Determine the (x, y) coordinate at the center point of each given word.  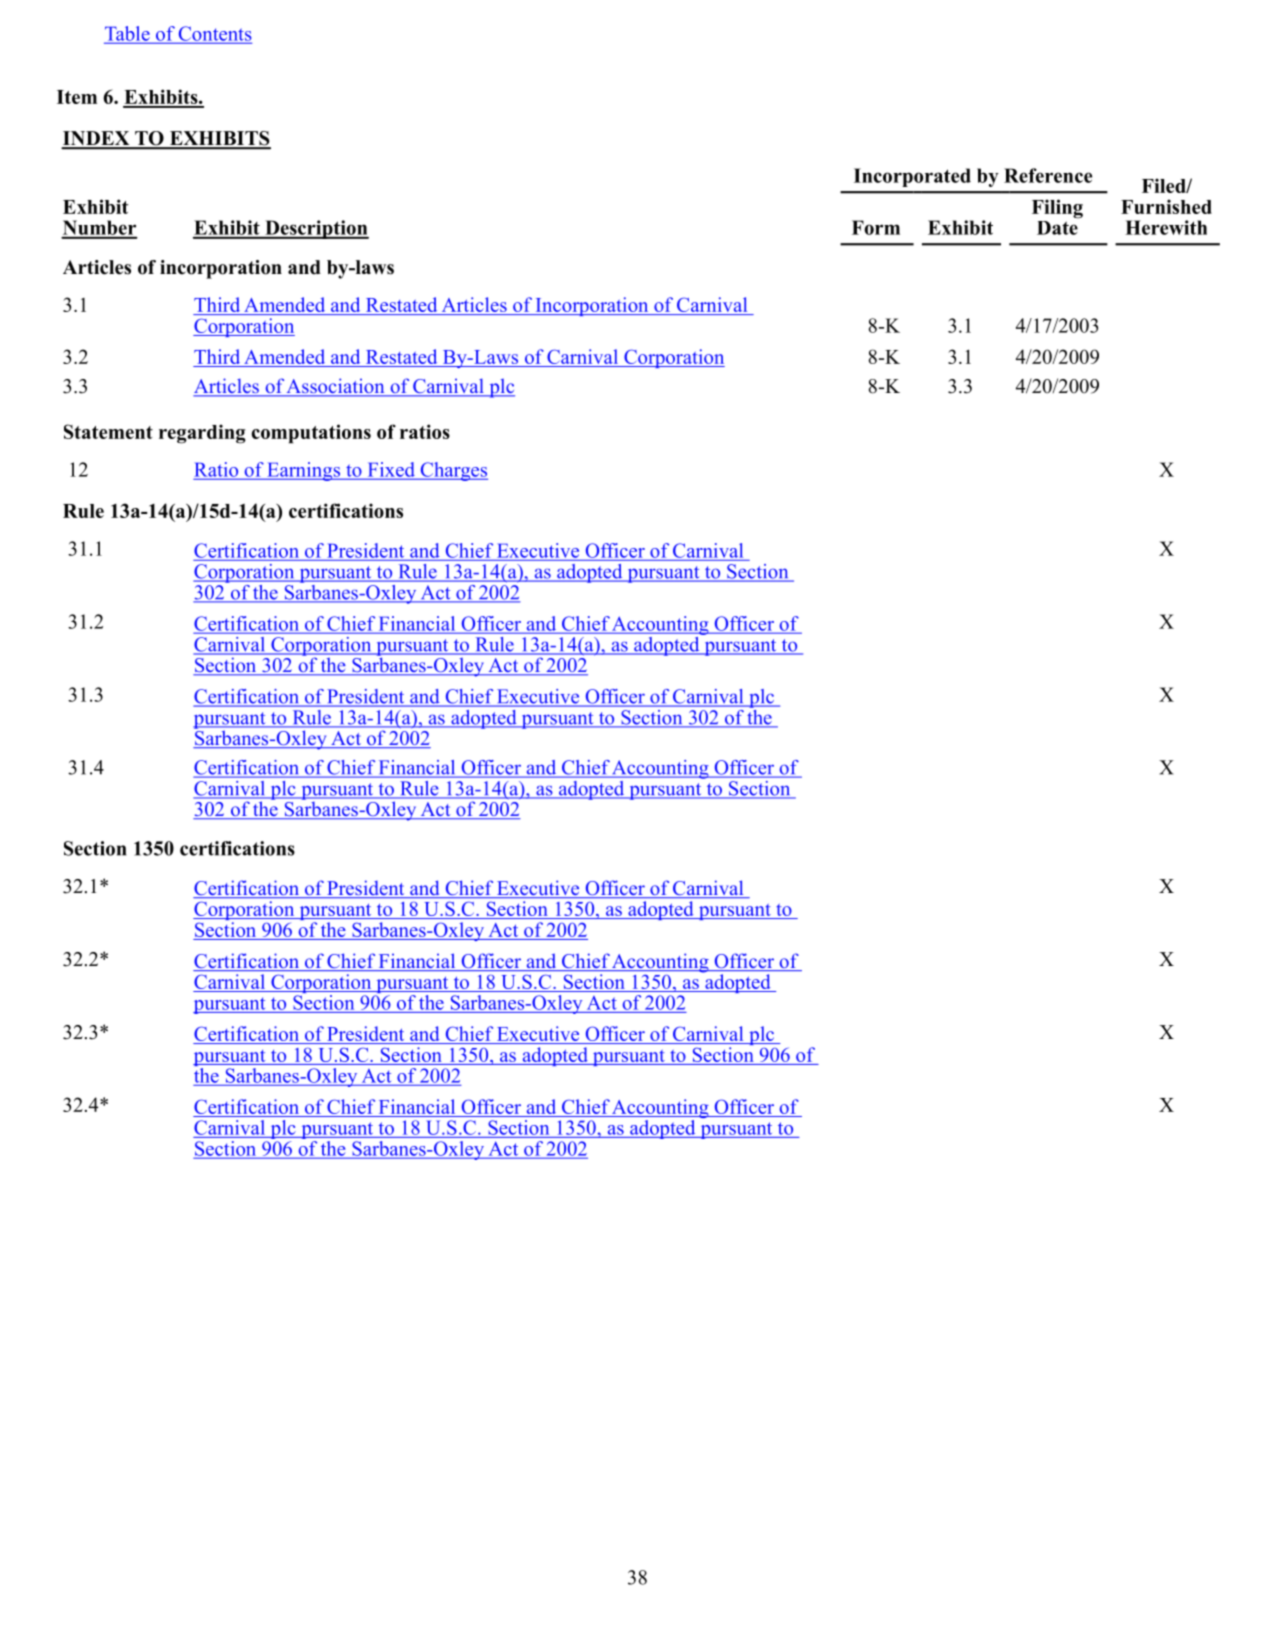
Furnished (1166, 206)
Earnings (303, 471)
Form (876, 227)
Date (1058, 226)
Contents (214, 34)
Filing (1057, 209)
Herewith (1166, 227)
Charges (453, 471)
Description (316, 229)
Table (128, 34)
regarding (202, 434)
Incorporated (912, 177)
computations (311, 434)
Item (77, 97)
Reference (1048, 175)
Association (336, 387)
